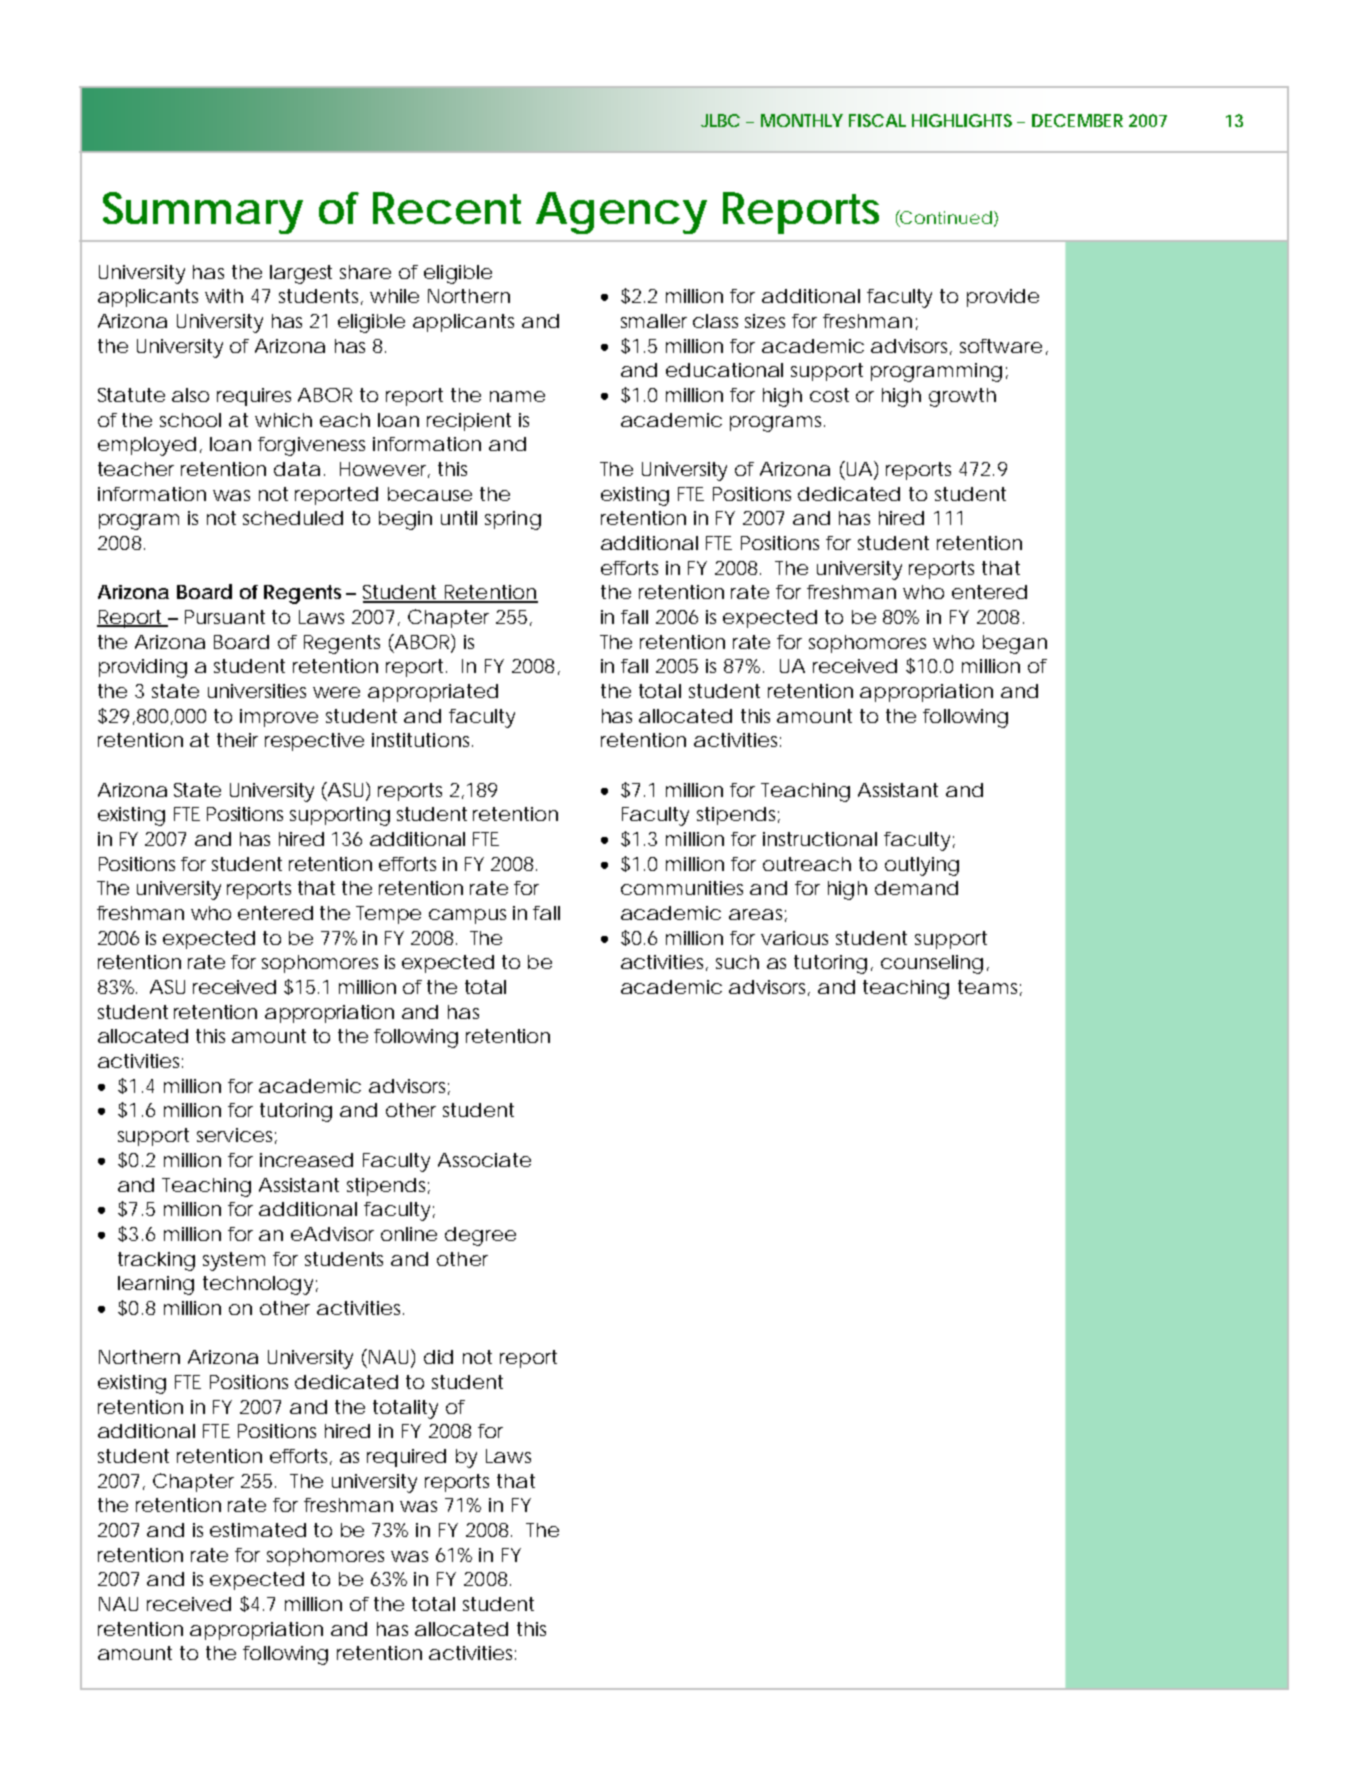 The width and height of the document is (1369, 1771). What do you see at coordinates (877, 120) in the document?
I see `FISCAL` at bounding box center [877, 120].
